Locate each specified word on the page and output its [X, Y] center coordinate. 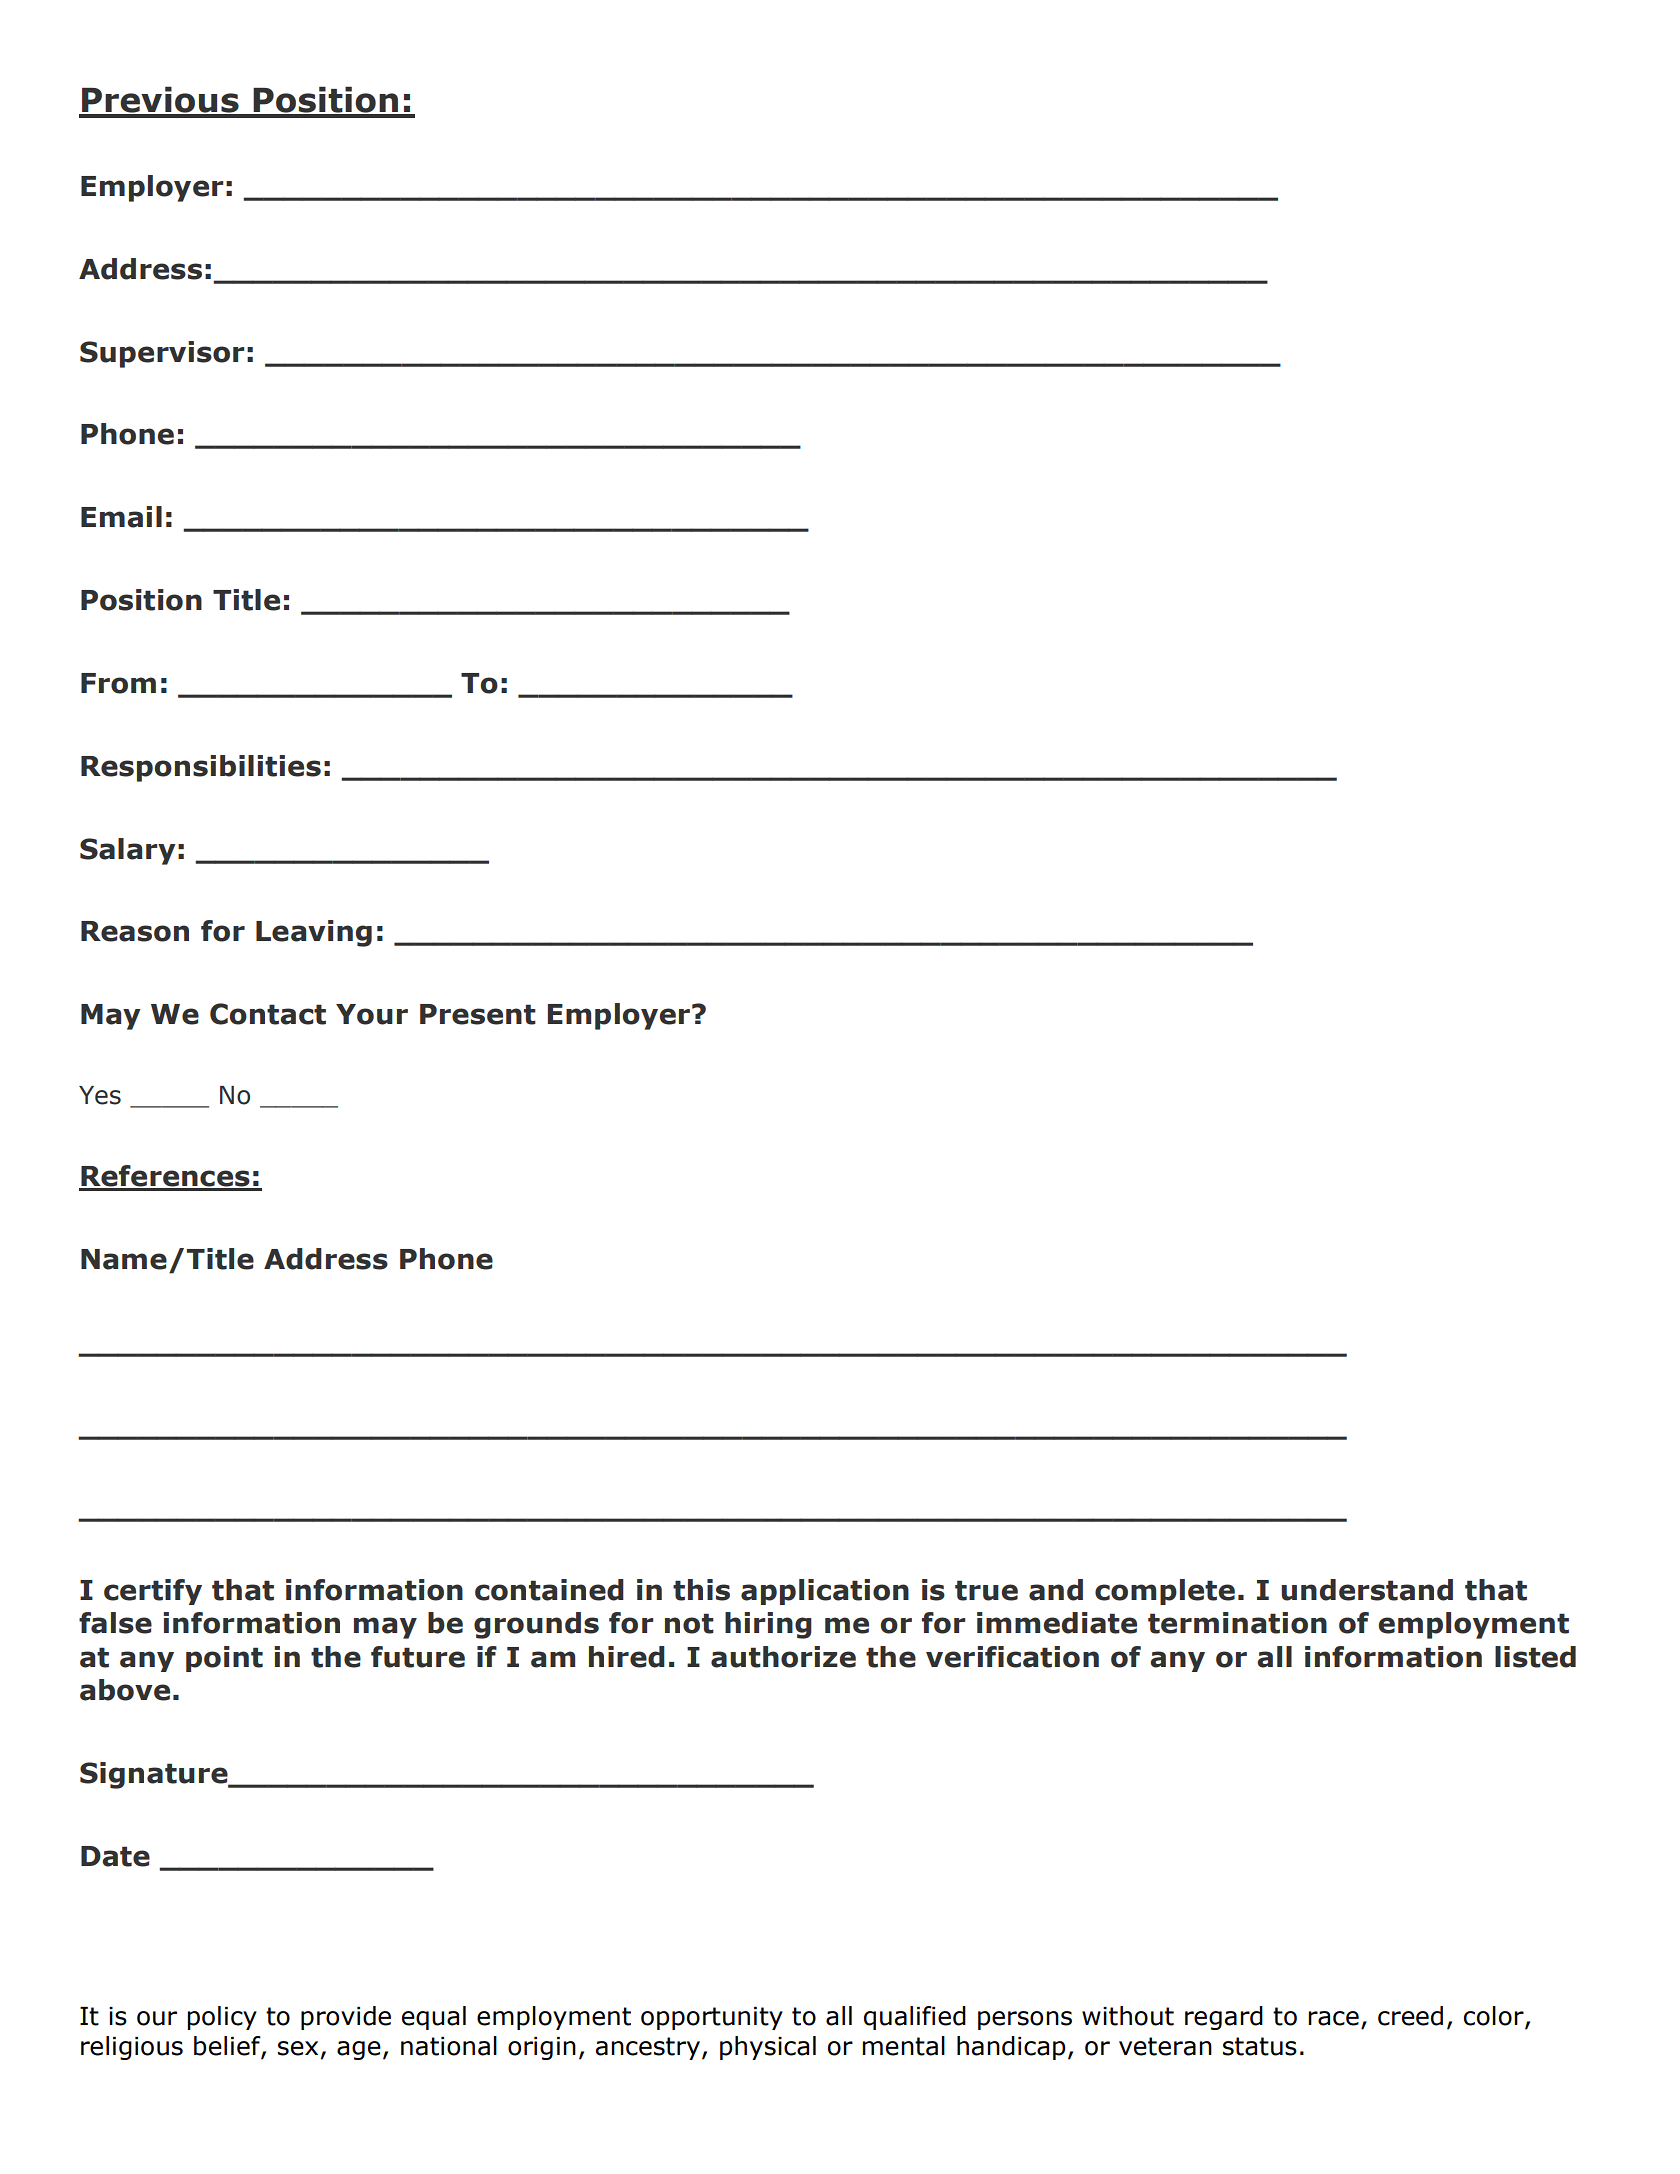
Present [478, 1014]
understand [1367, 1590]
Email [121, 517]
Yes [100, 1095]
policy [222, 2018]
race [1333, 2018]
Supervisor [162, 354]
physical [768, 2048]
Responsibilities [201, 768]
